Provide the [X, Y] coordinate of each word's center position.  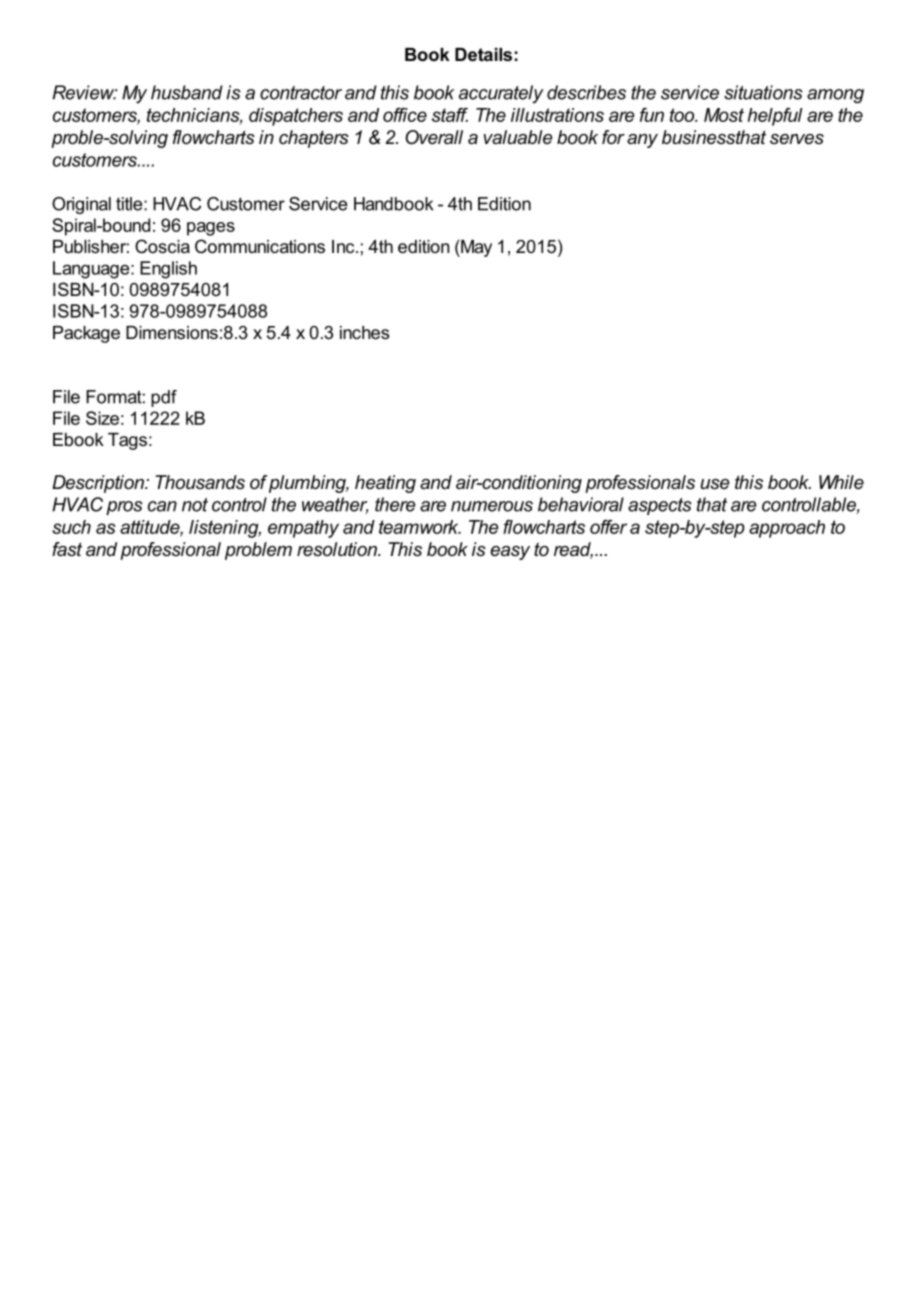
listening [225, 529]
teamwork [420, 527]
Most [724, 115]
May [475, 248]
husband [187, 92]
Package [86, 334]
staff [450, 115]
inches [364, 332]
